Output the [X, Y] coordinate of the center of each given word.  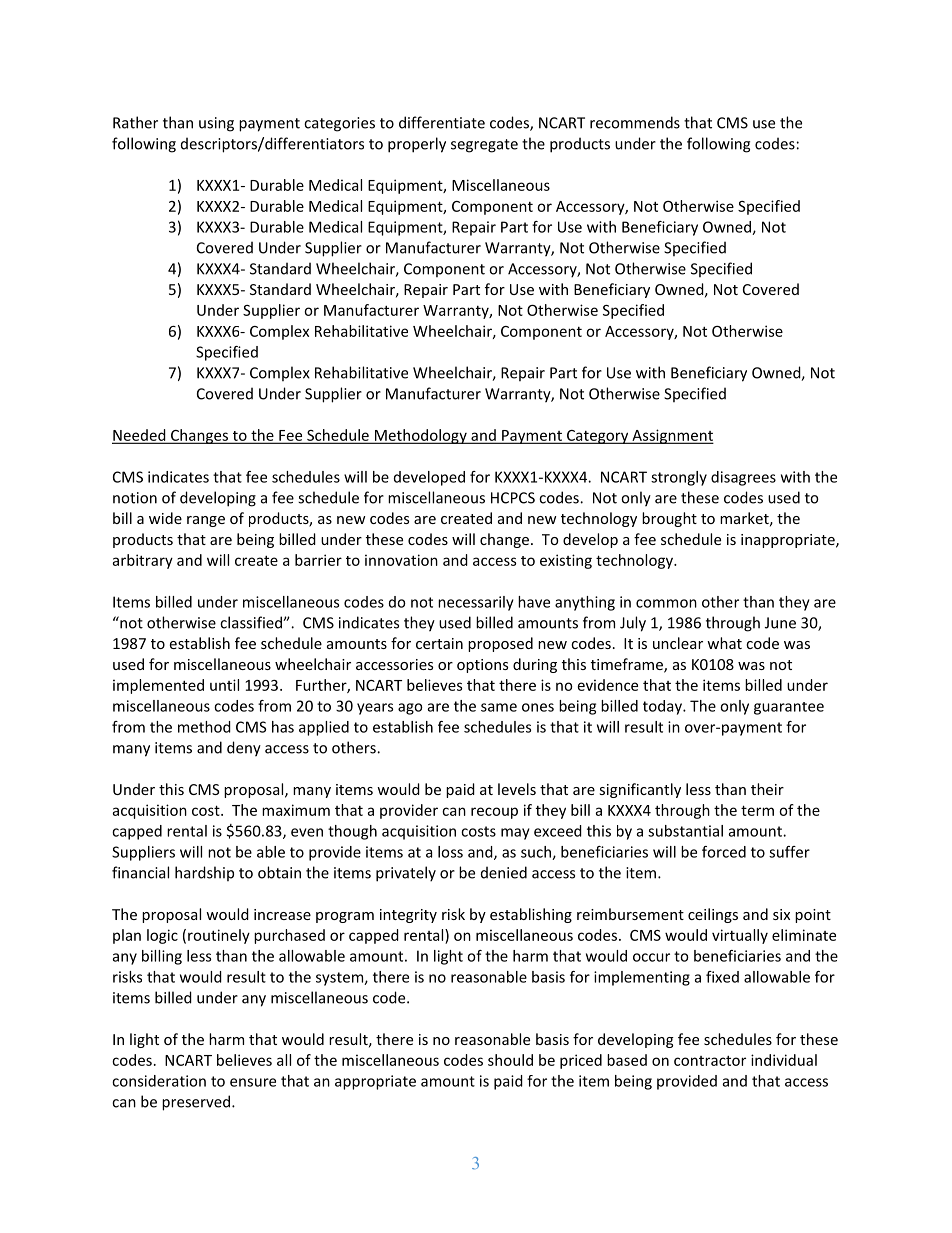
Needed [140, 436]
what [724, 643]
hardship [204, 873]
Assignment [672, 436]
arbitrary [143, 561]
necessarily [476, 603]
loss [450, 852]
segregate [484, 146]
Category [597, 437]
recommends [635, 122]
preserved [196, 1103]
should [510, 1060]
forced [724, 852]
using [216, 124]
